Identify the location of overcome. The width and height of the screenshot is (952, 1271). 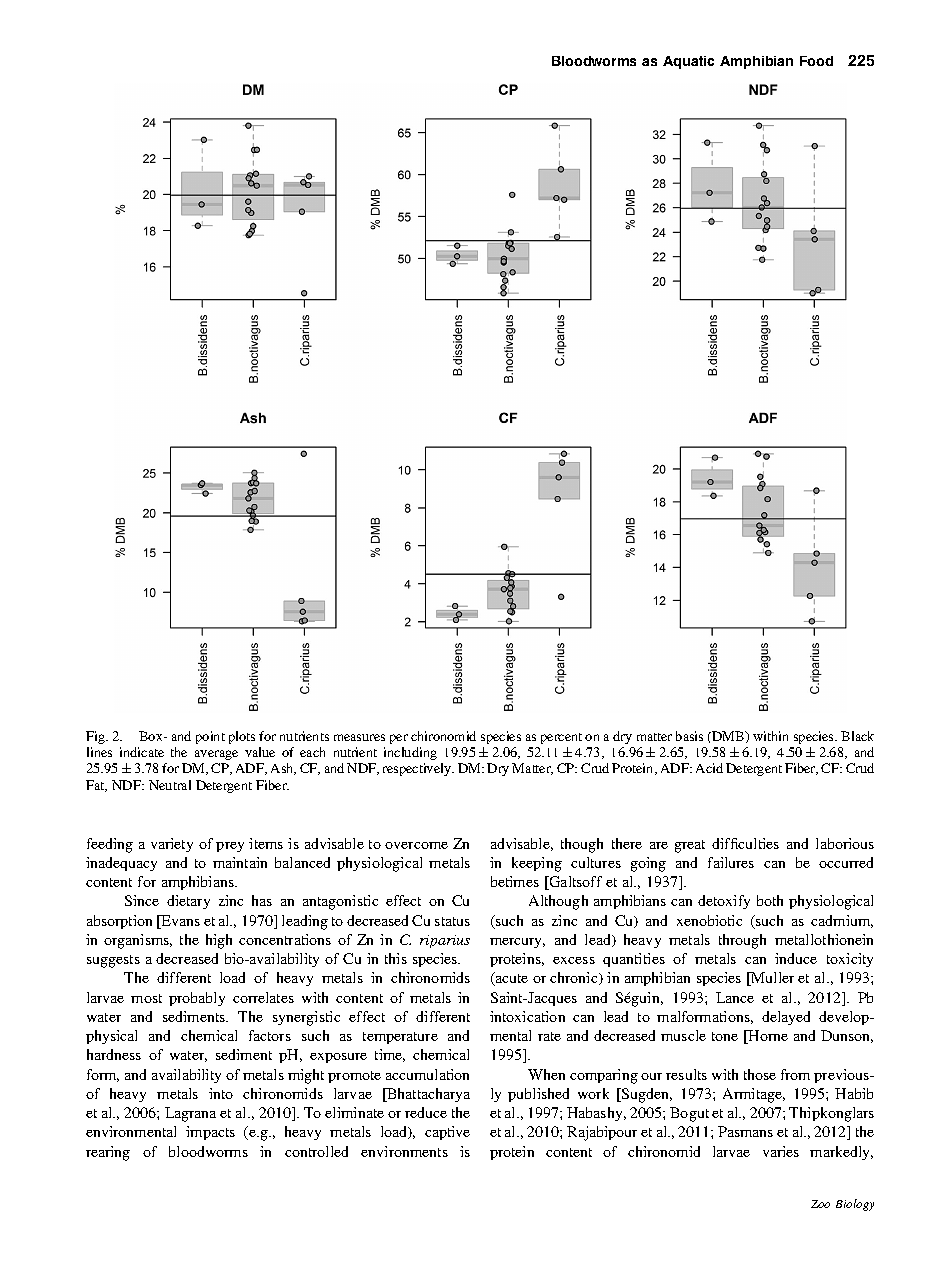
(416, 845).
